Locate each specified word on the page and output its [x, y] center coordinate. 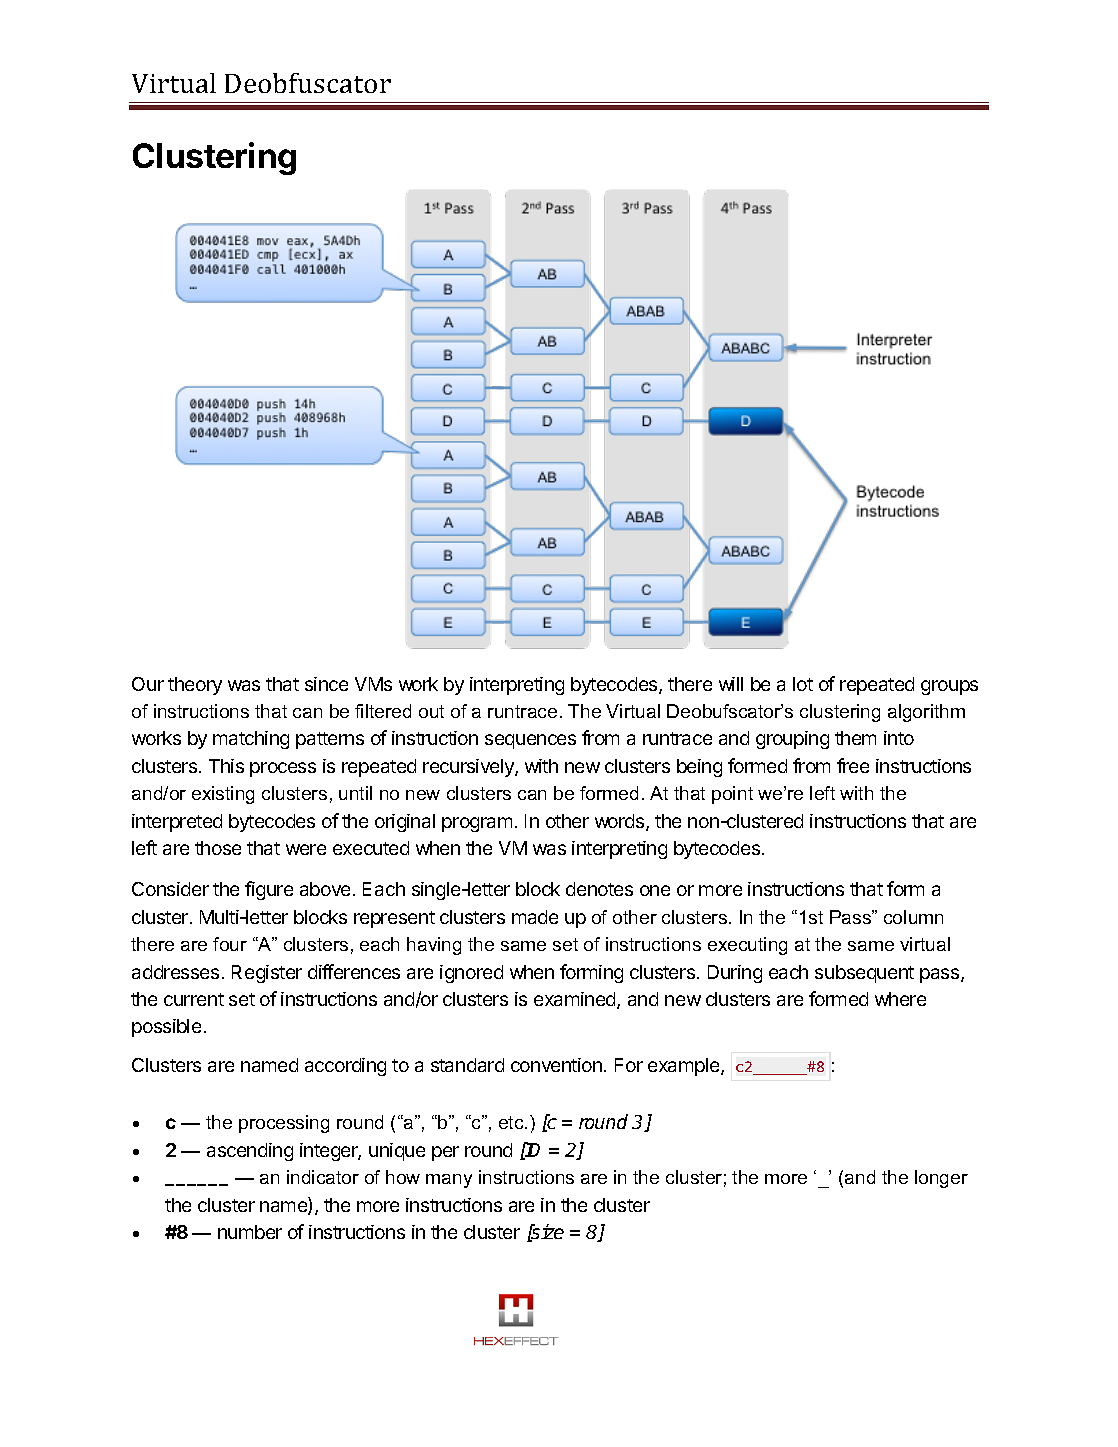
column [913, 917]
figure [269, 890]
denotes [599, 889]
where [900, 999]
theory [195, 686]
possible [166, 1028]
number [250, 1232]
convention [556, 1065]
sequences [530, 741]
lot [803, 684]
